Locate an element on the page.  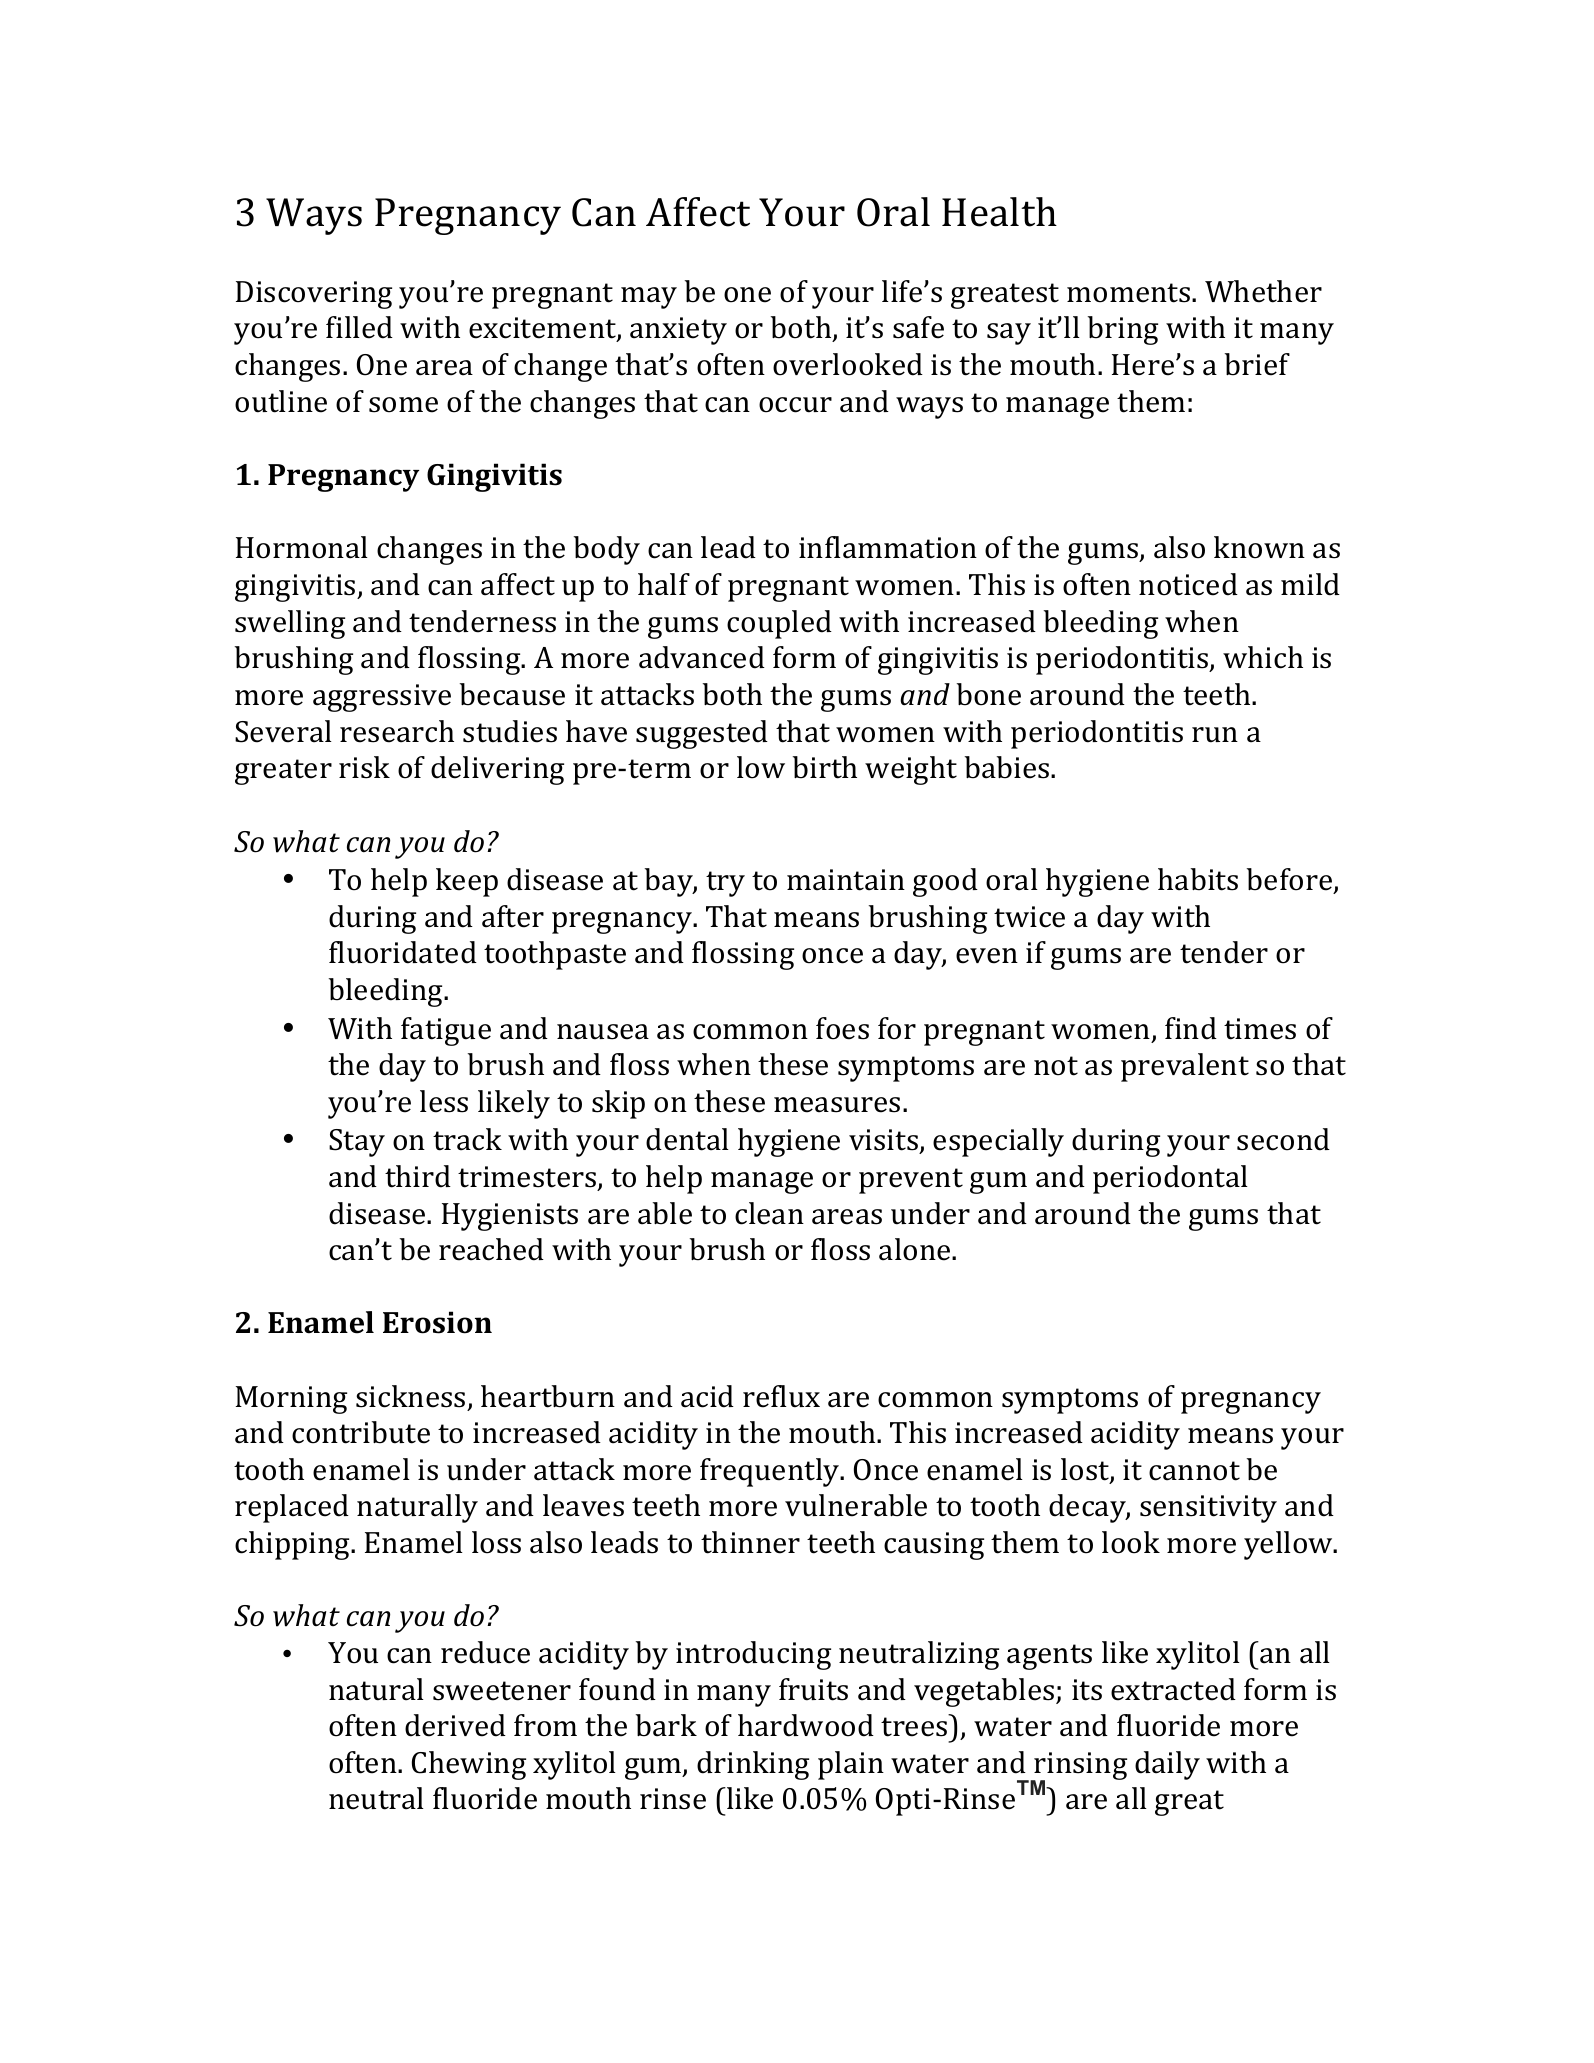
hardwood is located at coordinates (806, 1725).
